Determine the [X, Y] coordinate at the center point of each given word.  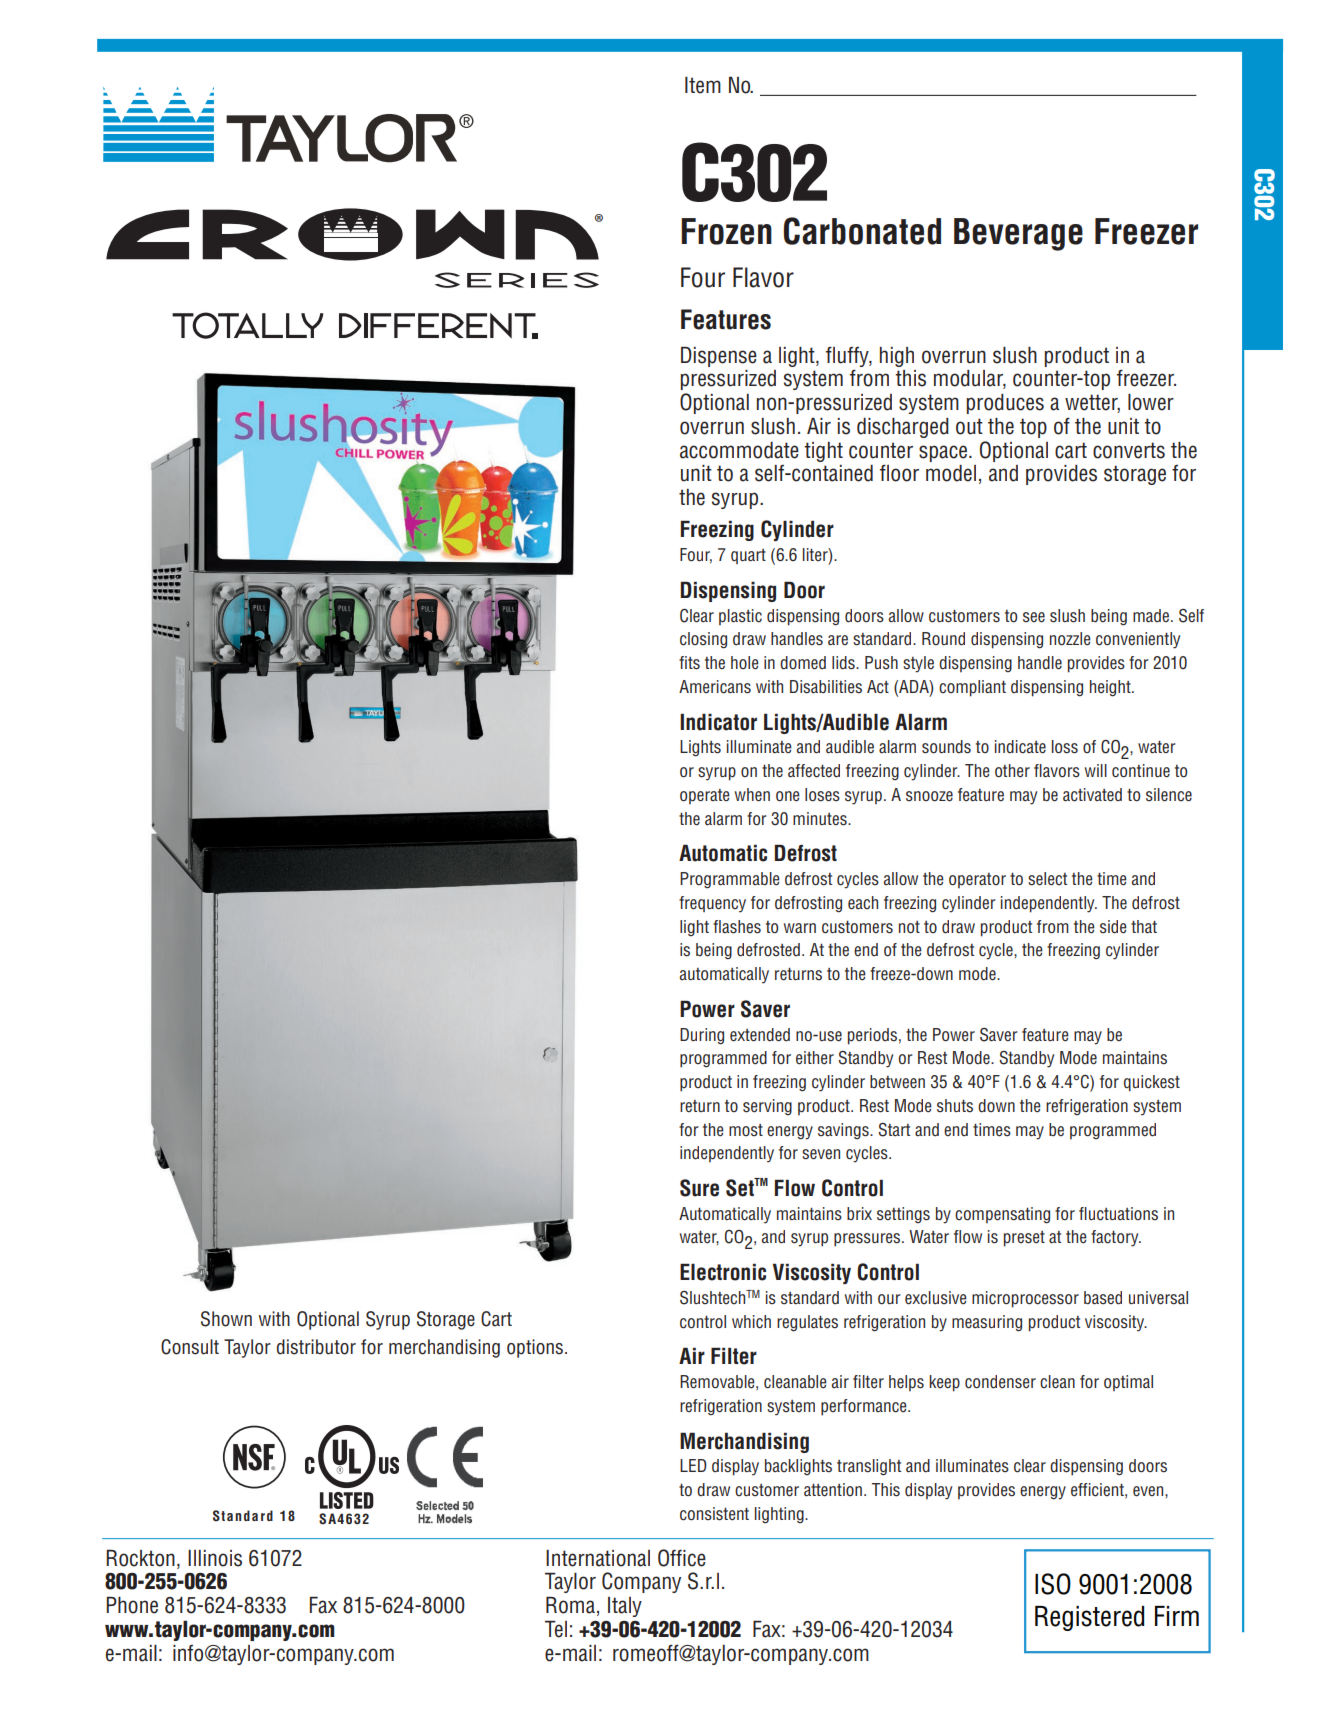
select [1047, 879]
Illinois [215, 1558]
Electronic [723, 1272]
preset [1024, 1239]
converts [1129, 450]
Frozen [726, 231]
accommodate [739, 450]
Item [703, 85]
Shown [226, 1319]
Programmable [730, 880]
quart [748, 556]
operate [705, 796]
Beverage [1018, 234]
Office [682, 1558]
